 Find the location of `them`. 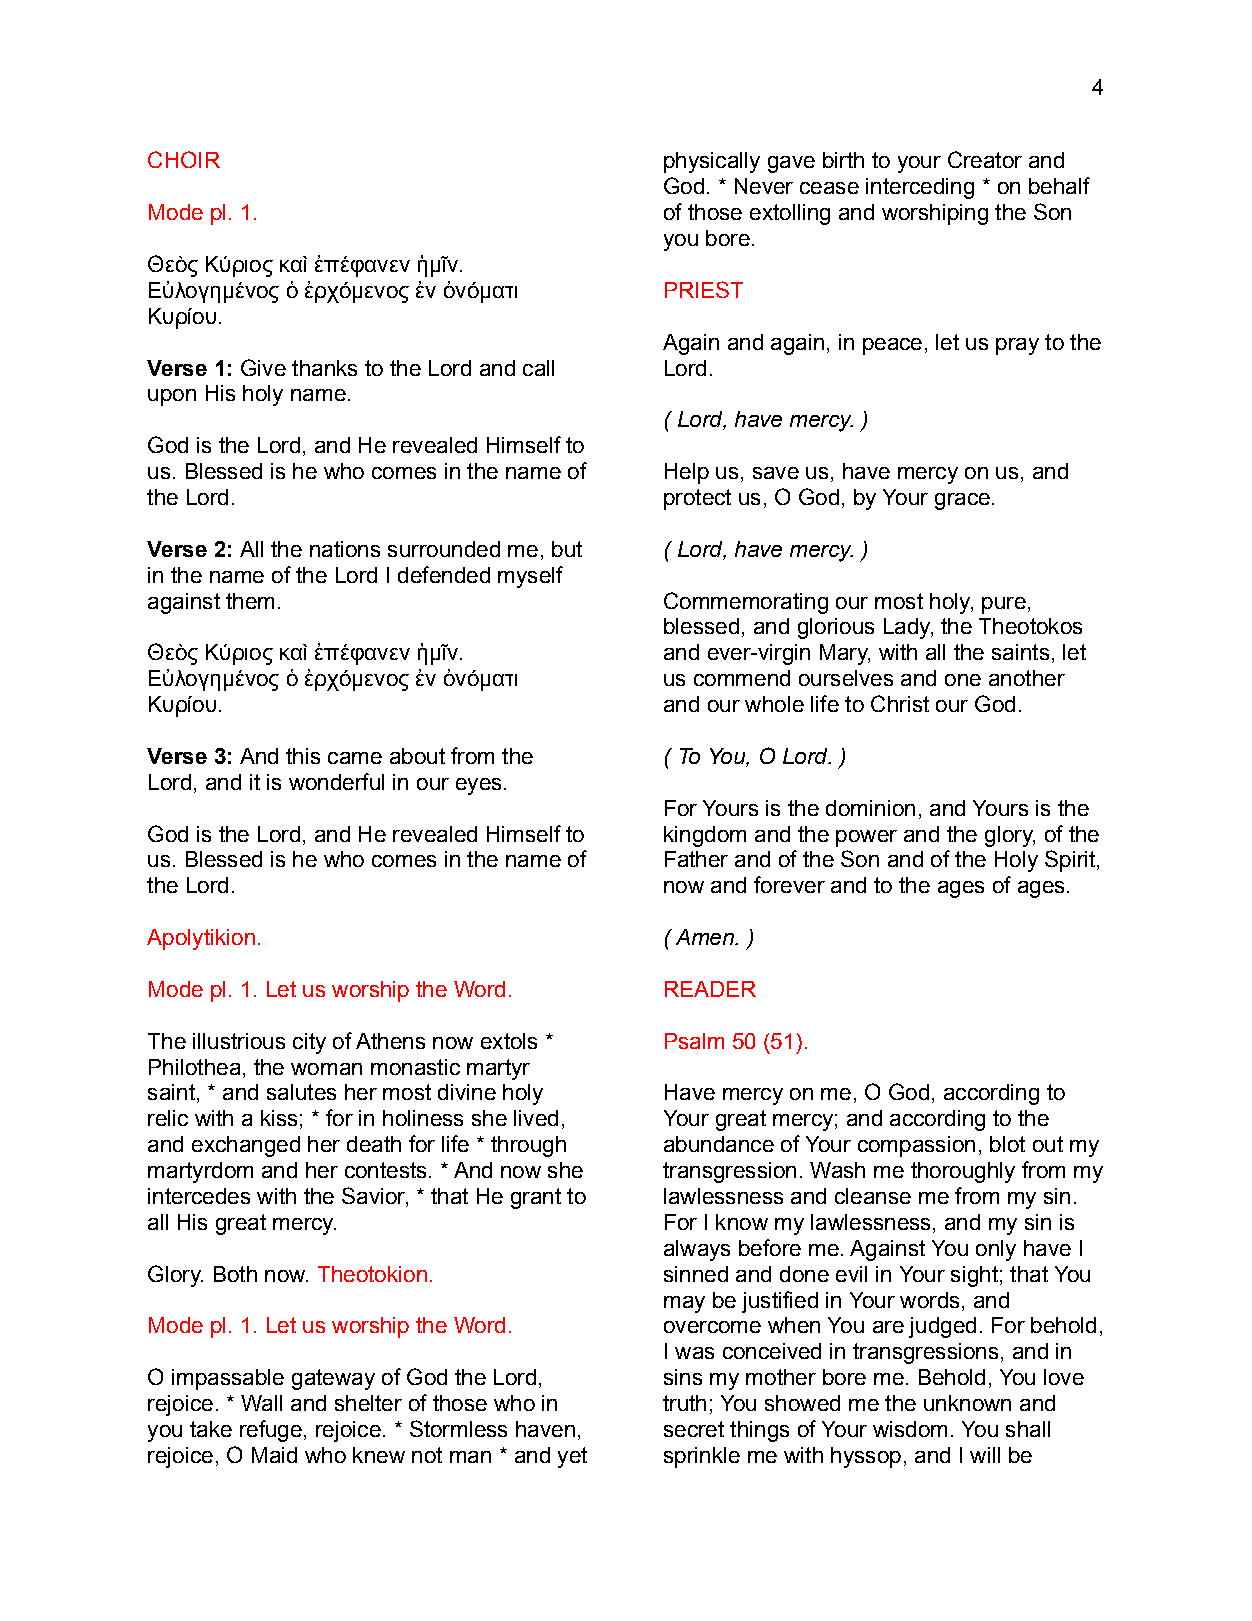

them is located at coordinates (250, 601).
